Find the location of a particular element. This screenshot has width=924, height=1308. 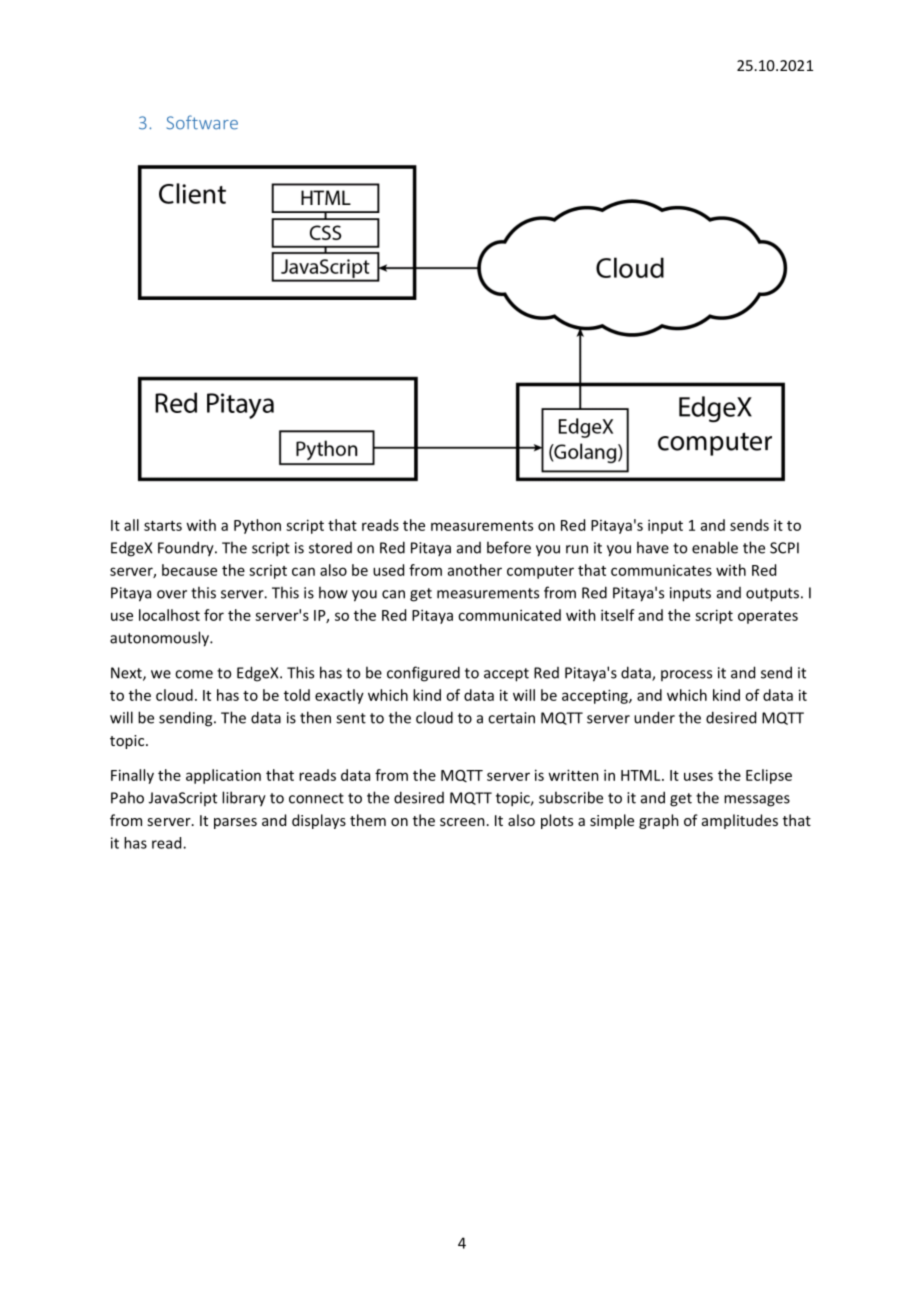

communicates is located at coordinates (661, 570).
